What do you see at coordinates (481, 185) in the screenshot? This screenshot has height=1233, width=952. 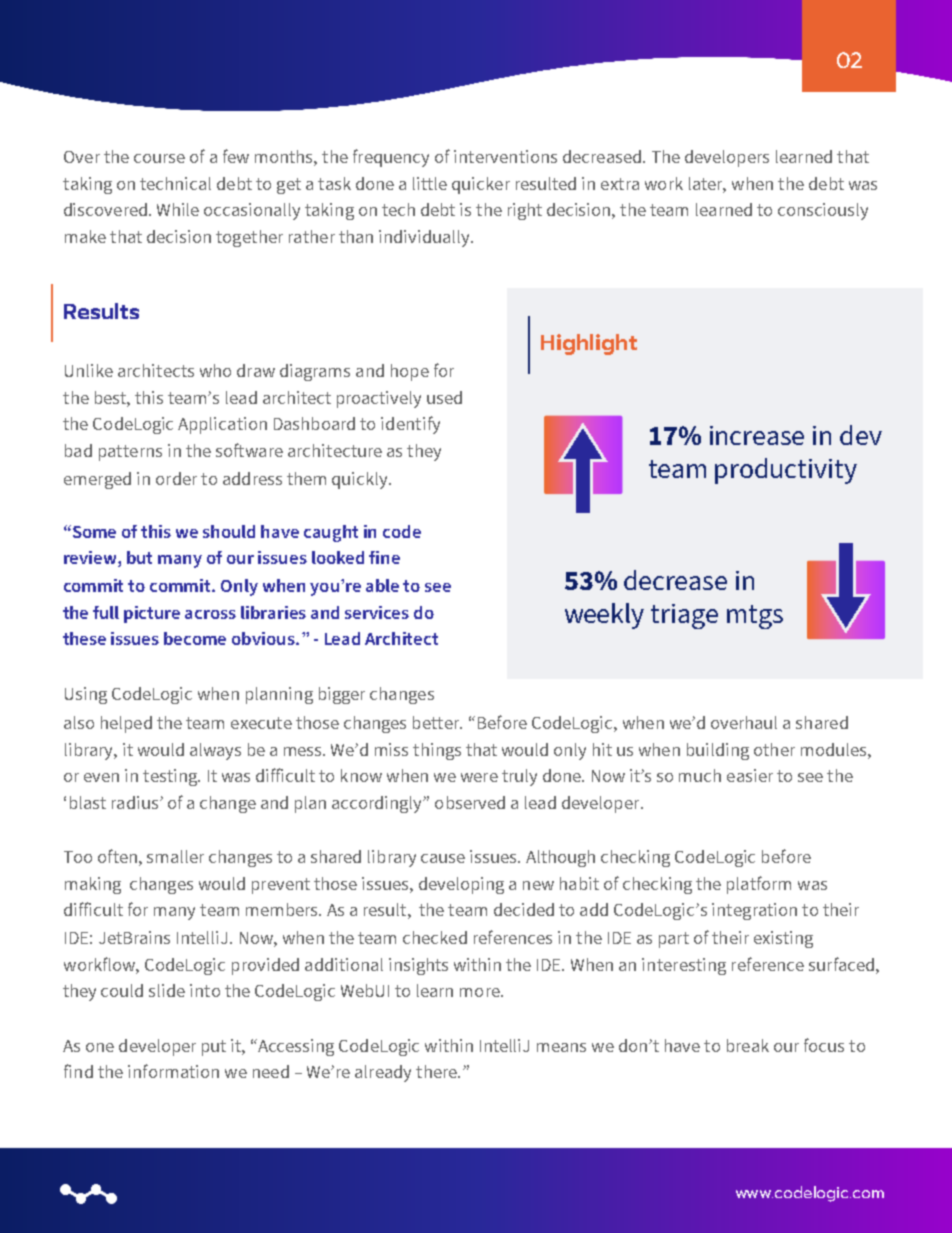 I see `quicker` at bounding box center [481, 185].
